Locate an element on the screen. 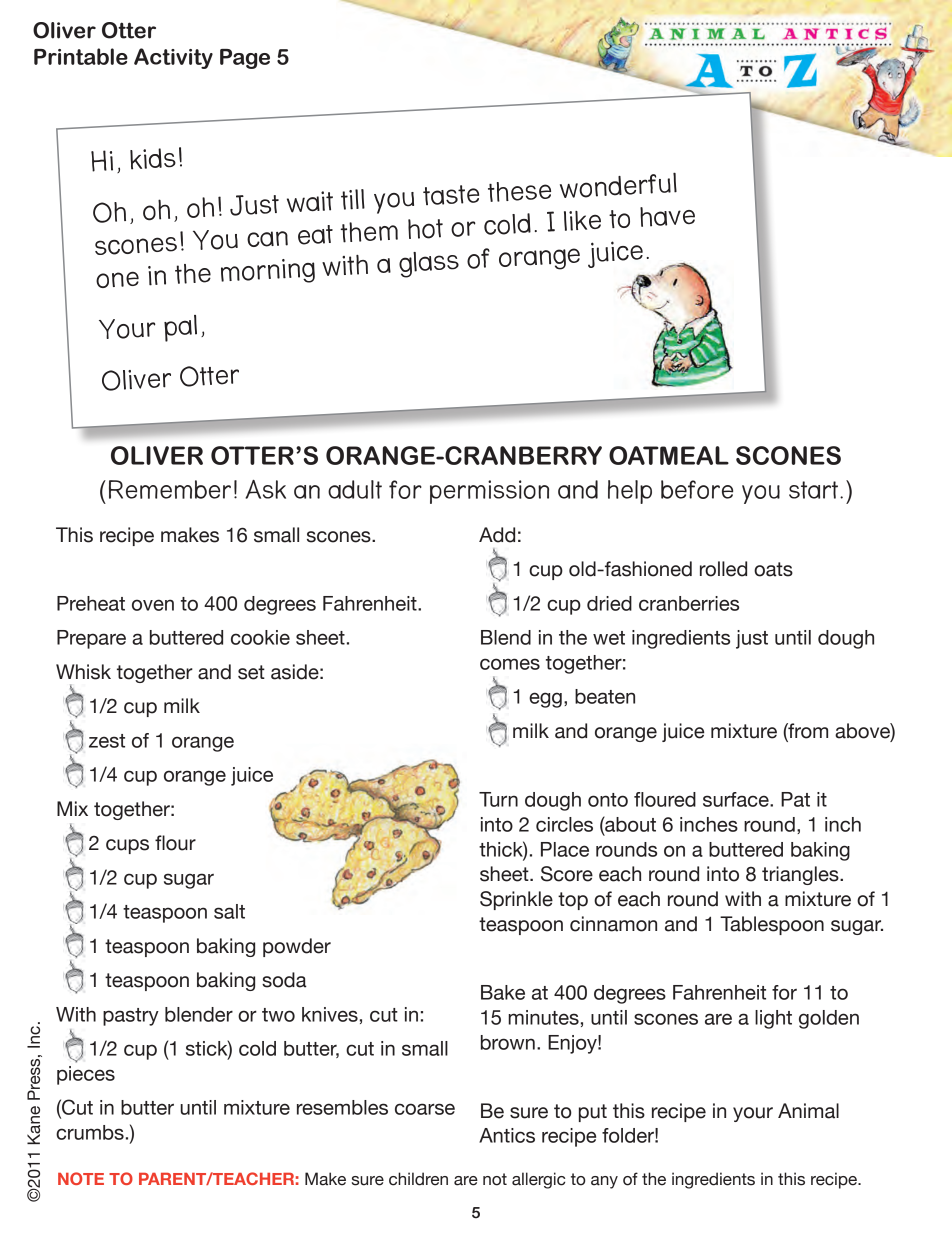 Image resolution: width=952 pixels, height=1233 pixels. crumbs is located at coordinates (90, 1132).
